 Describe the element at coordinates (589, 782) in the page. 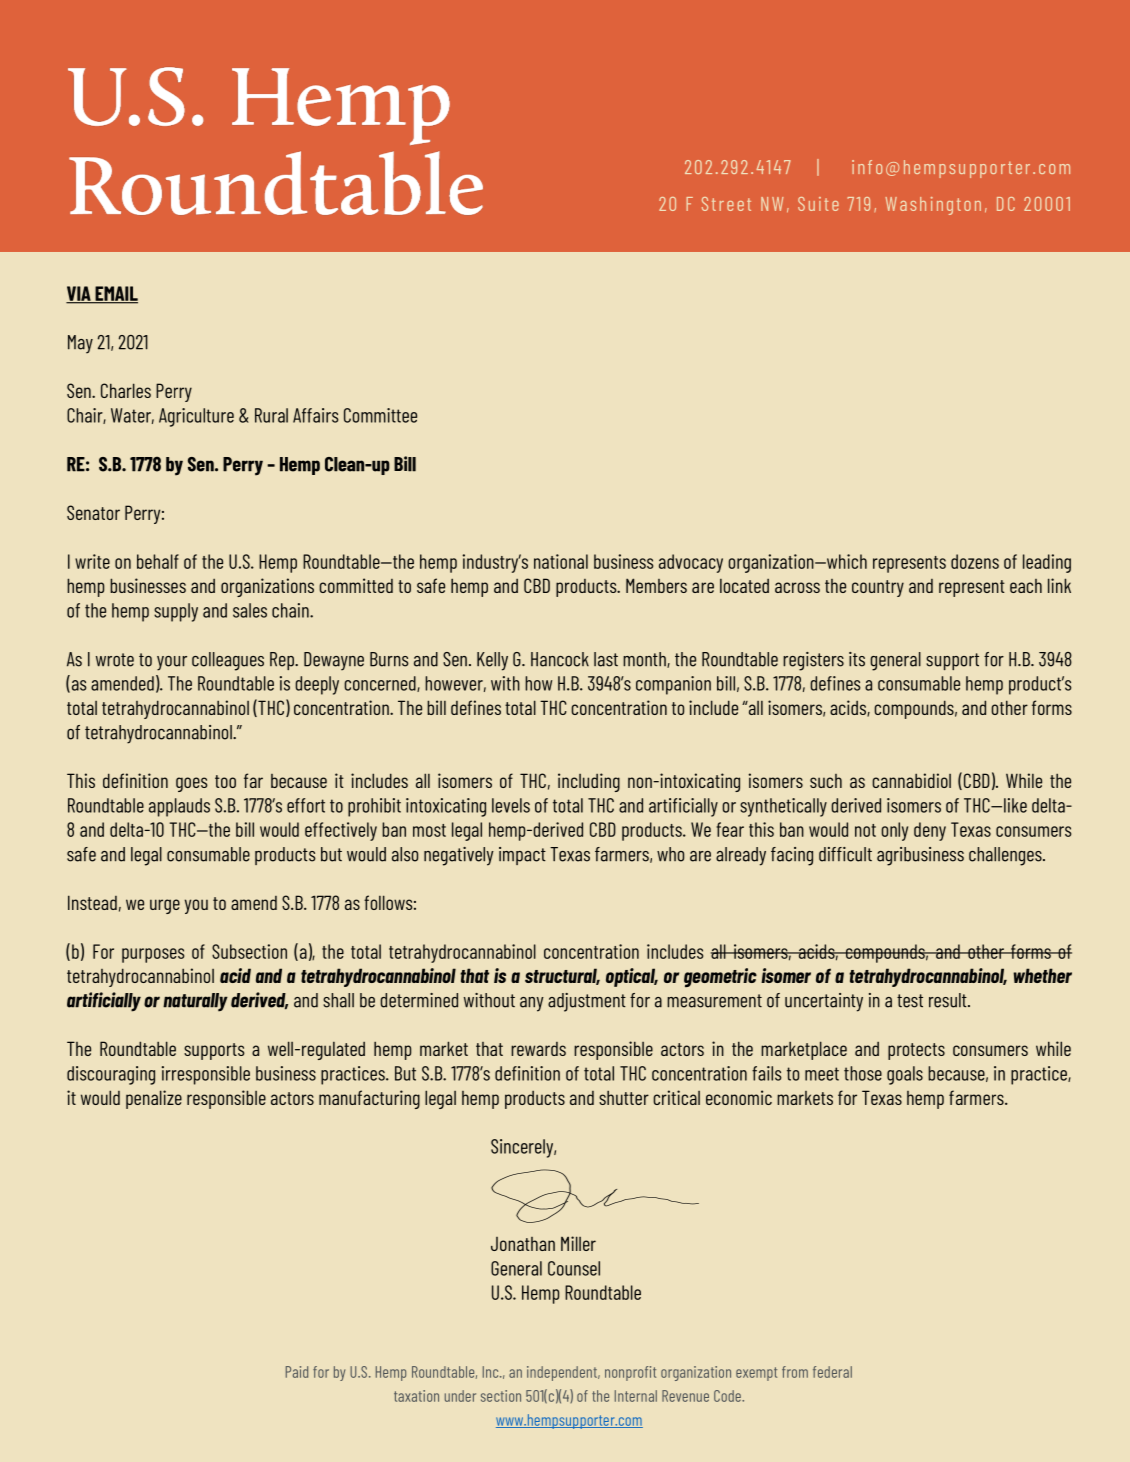

I see `including` at that location.
